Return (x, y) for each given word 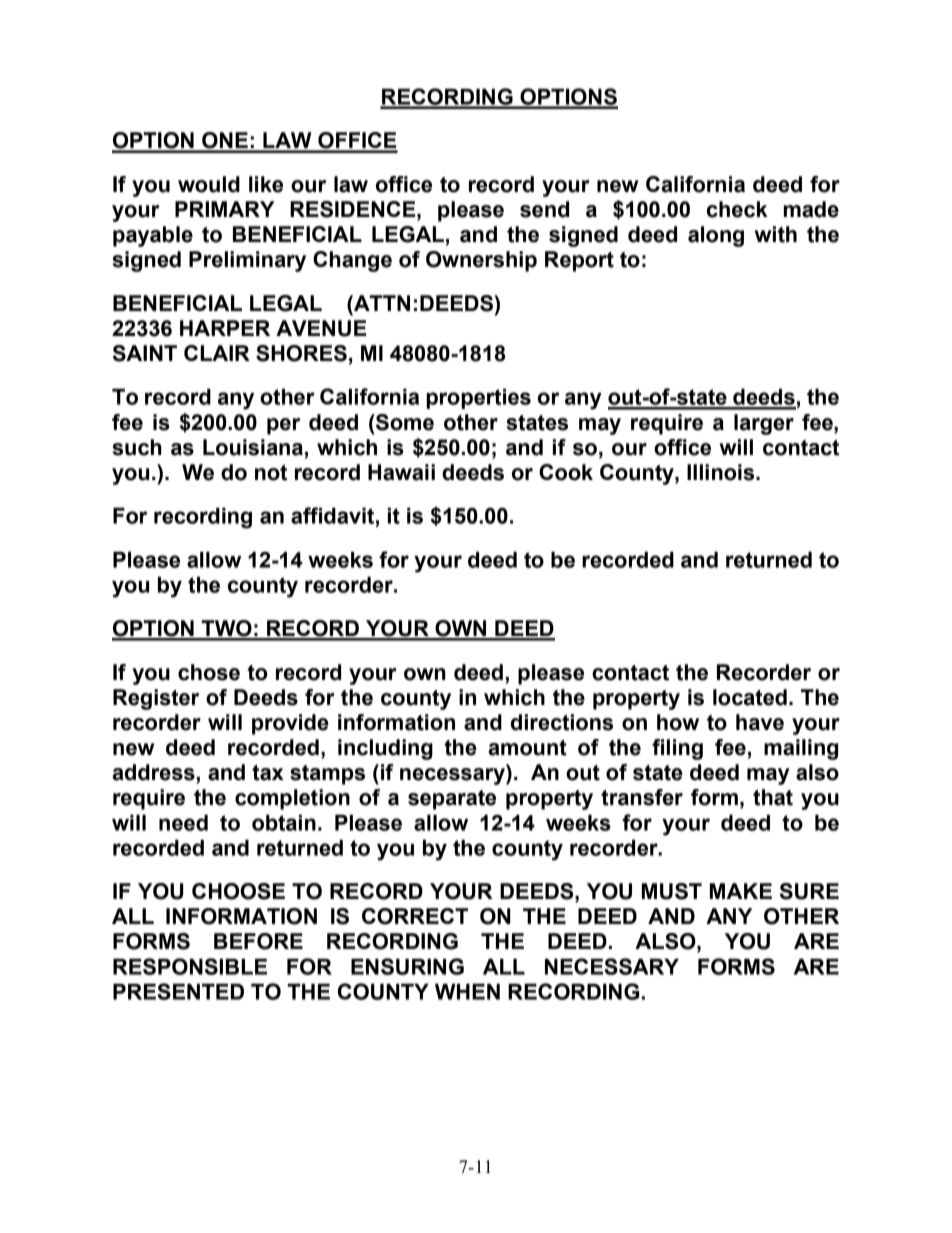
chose (209, 672)
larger (764, 424)
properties (478, 398)
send (544, 209)
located (750, 697)
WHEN (467, 991)
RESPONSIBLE (190, 966)
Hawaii (401, 472)
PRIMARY (225, 209)
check (737, 209)
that (773, 797)
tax (268, 773)
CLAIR (217, 353)
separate (452, 800)
